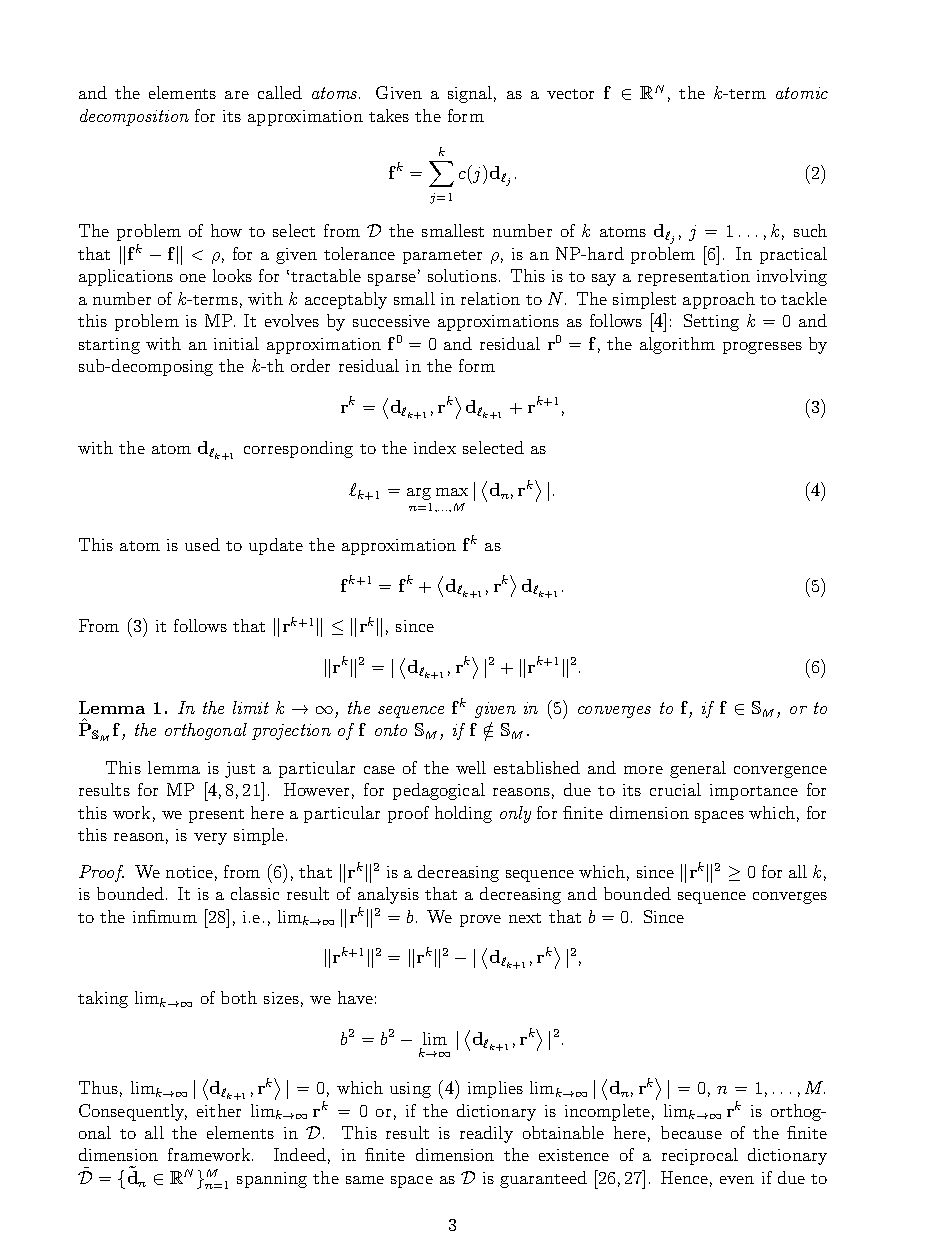  What do you see at coordinates (389, 115) in the page?
I see `takes` at bounding box center [389, 115].
